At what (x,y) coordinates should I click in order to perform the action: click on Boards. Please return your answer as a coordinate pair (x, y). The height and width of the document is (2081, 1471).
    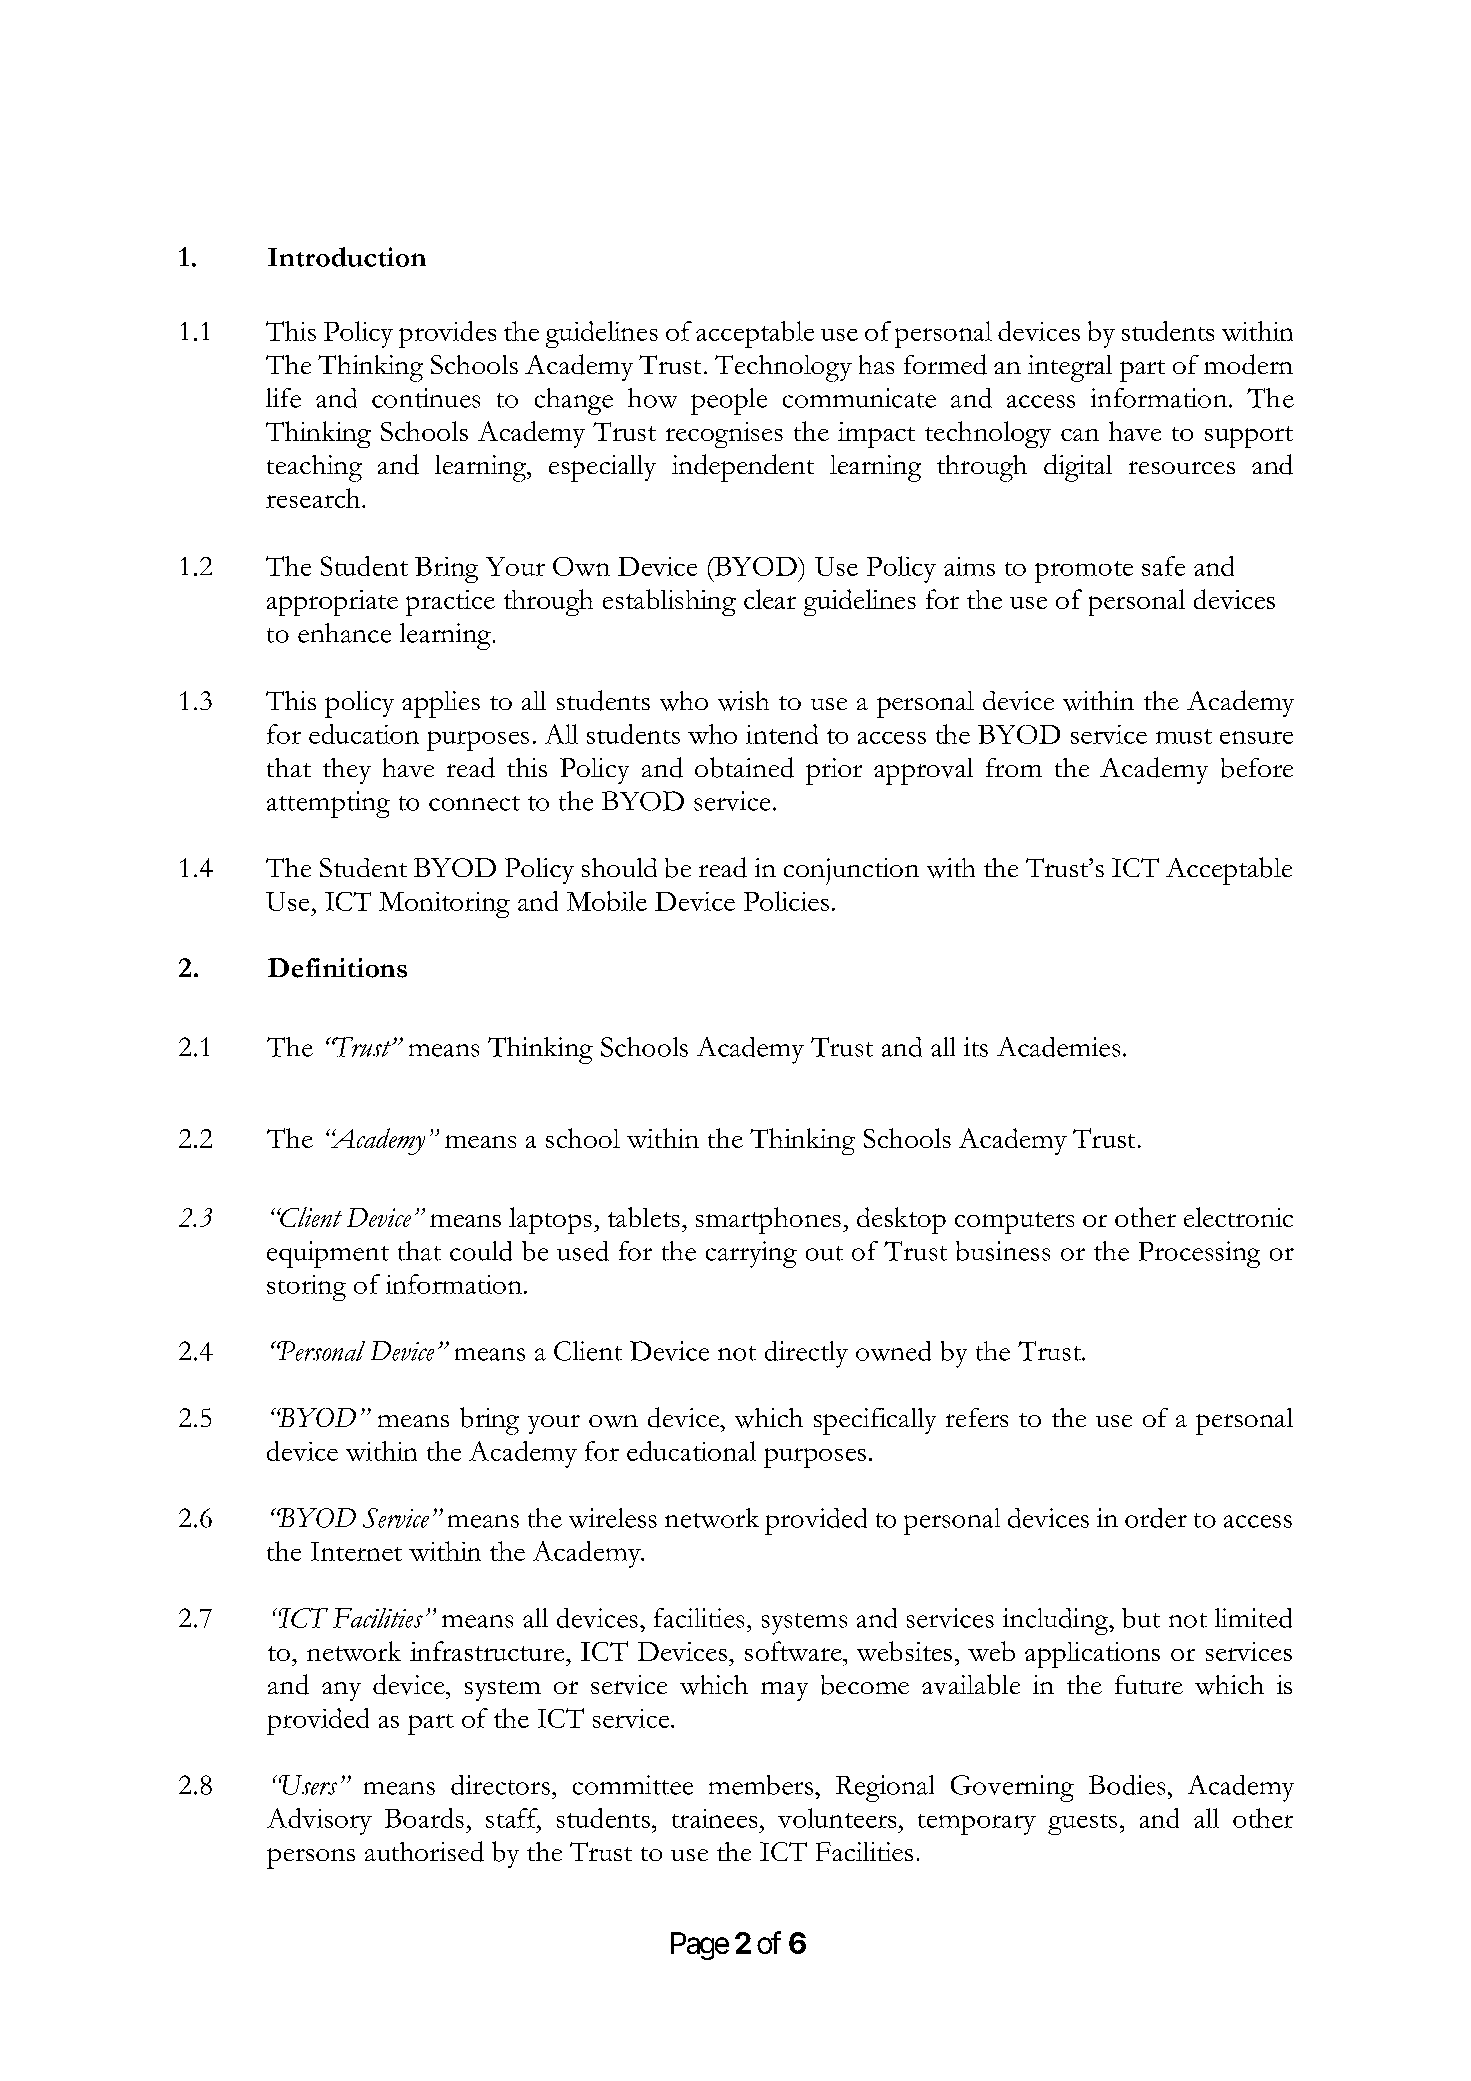
    Looking at the image, I should click on (424, 1818).
